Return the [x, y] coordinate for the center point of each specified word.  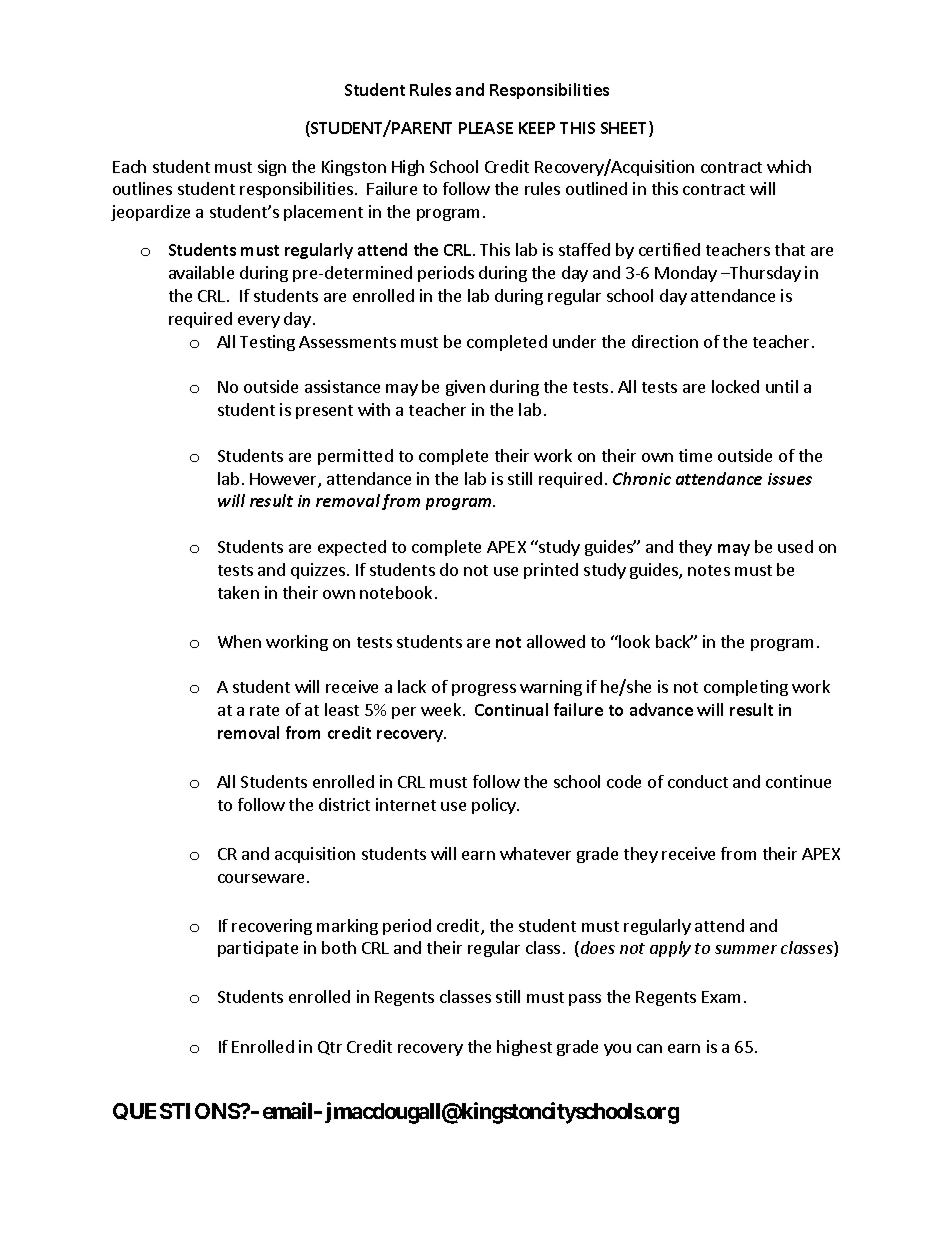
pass [585, 1000]
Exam [721, 997]
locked [735, 386]
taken [238, 592]
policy [495, 806]
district [344, 804]
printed [551, 571]
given [465, 388]
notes [709, 570]
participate [258, 949]
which [789, 166]
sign [272, 168]
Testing [267, 343]
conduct [698, 781]
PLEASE [486, 128]
